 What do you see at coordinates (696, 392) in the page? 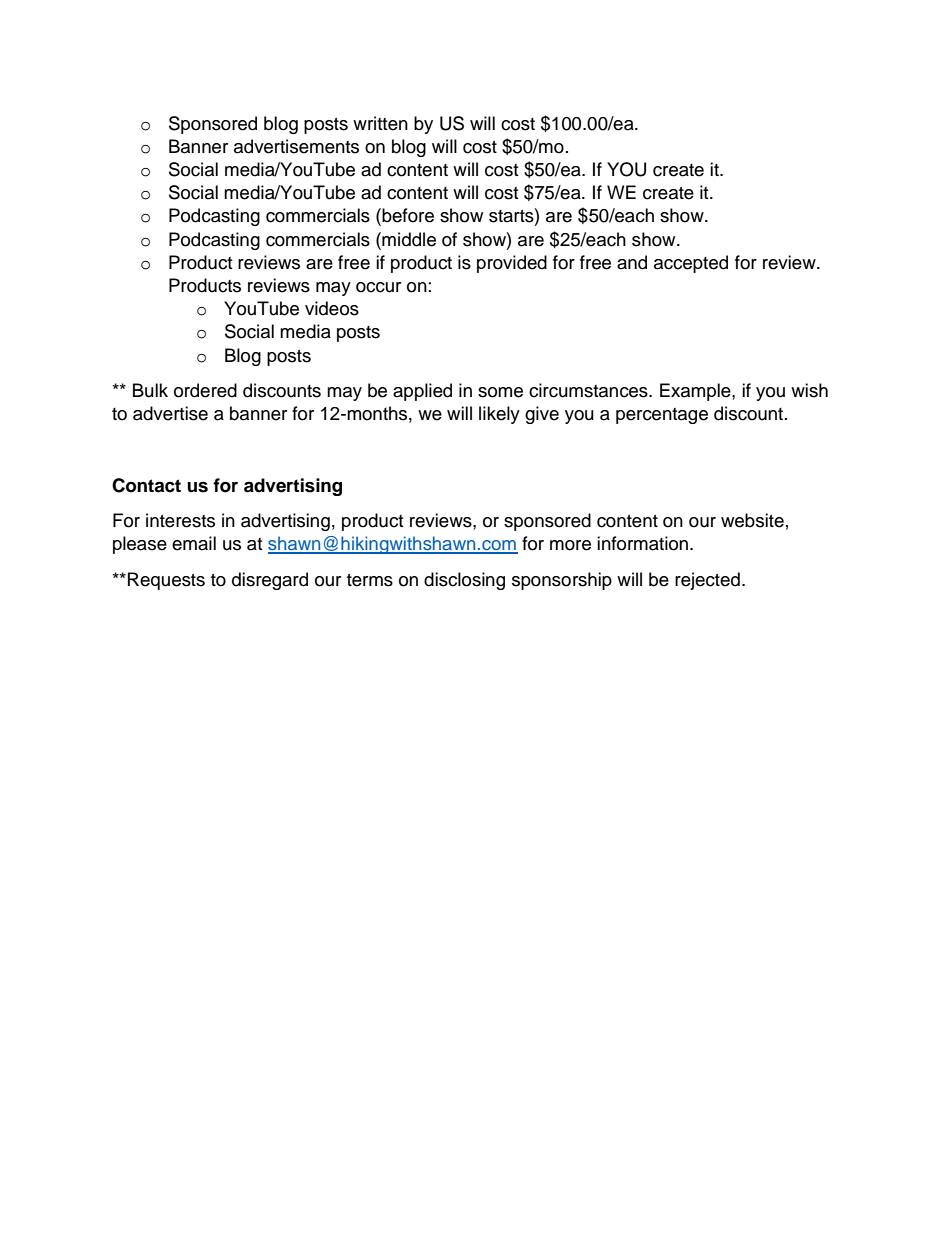
I see `Example` at bounding box center [696, 392].
